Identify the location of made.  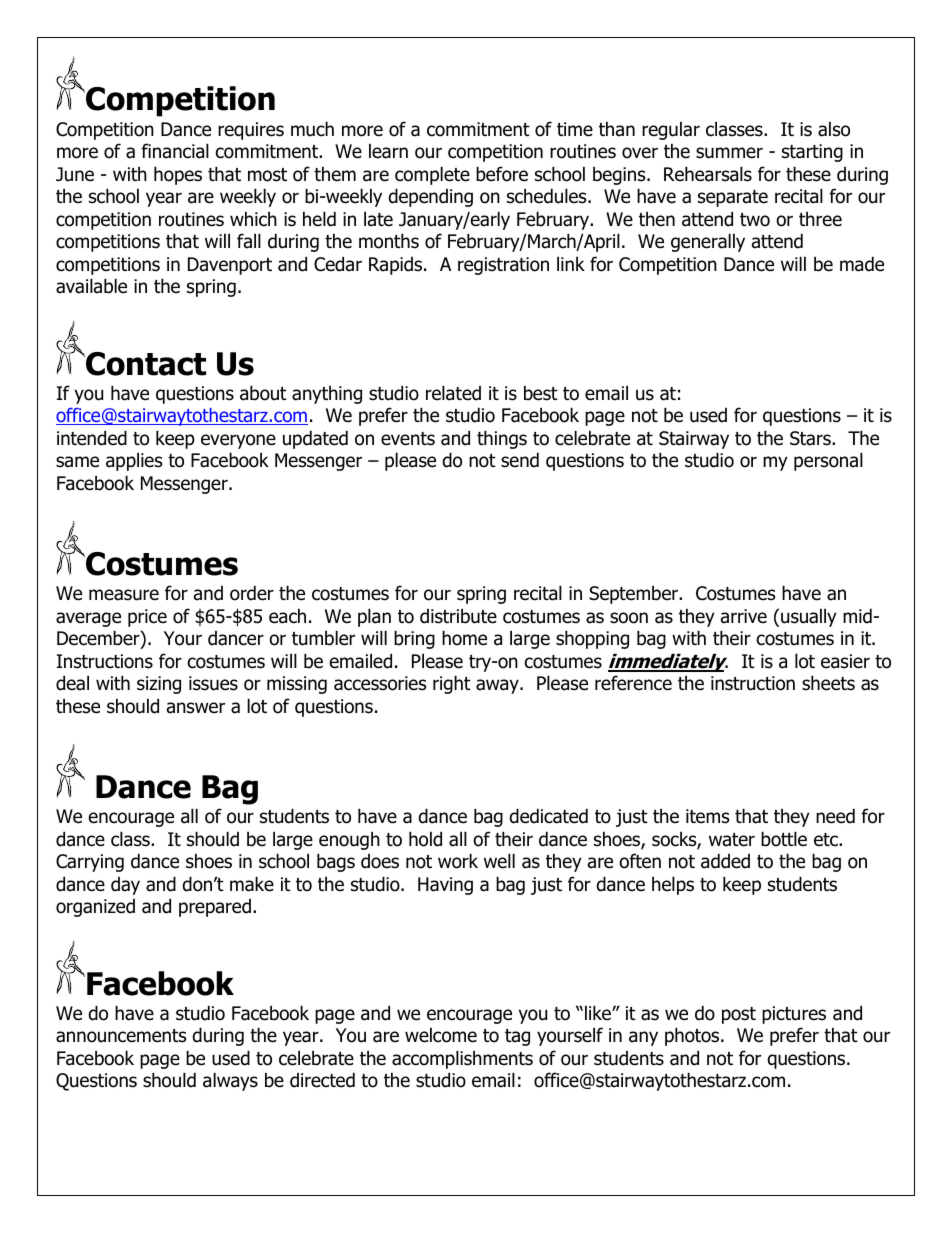
(862, 264).
